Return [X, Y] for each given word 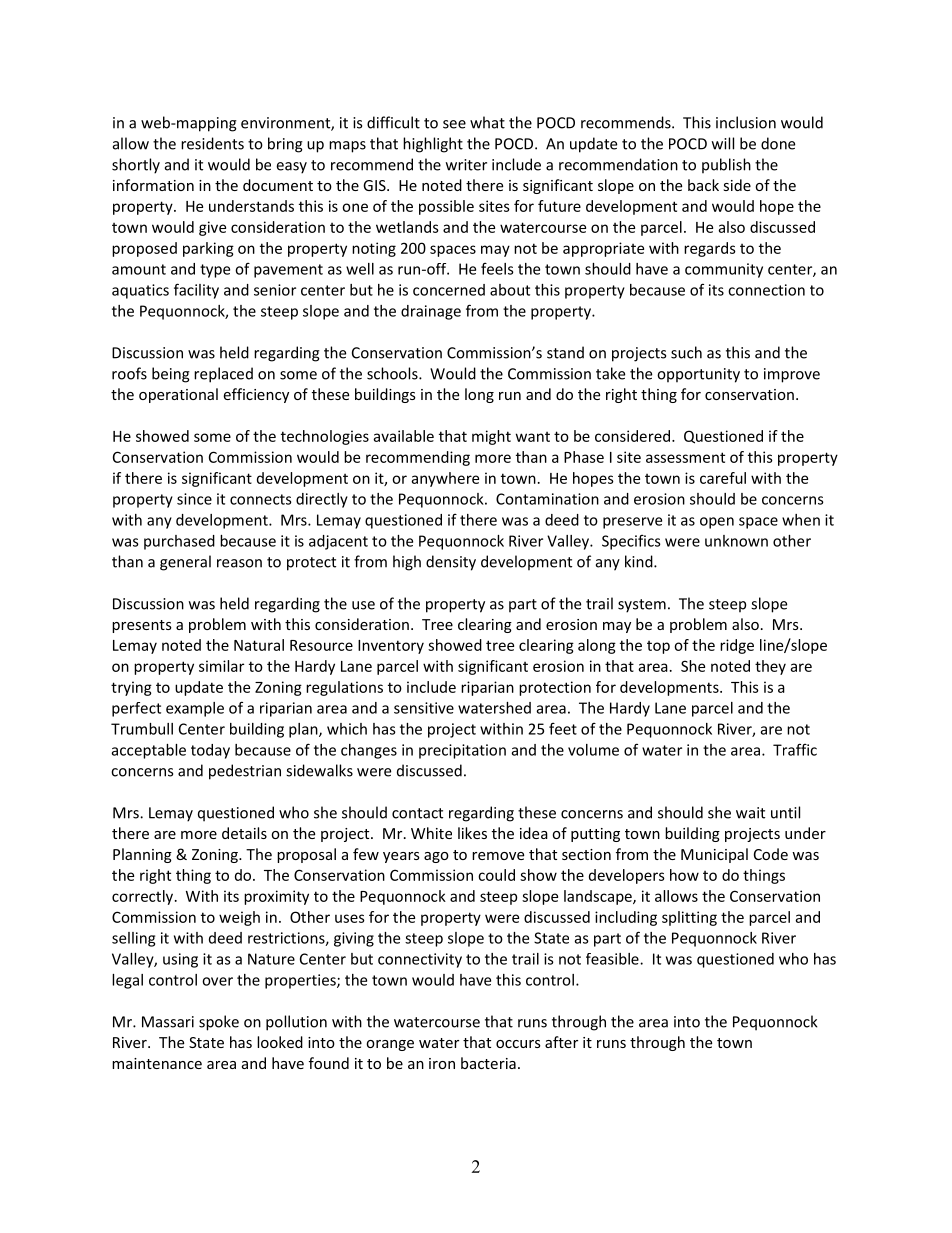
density [451, 563]
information [153, 185]
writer [466, 165]
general [185, 563]
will [723, 143]
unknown [736, 541]
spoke [219, 1023]
